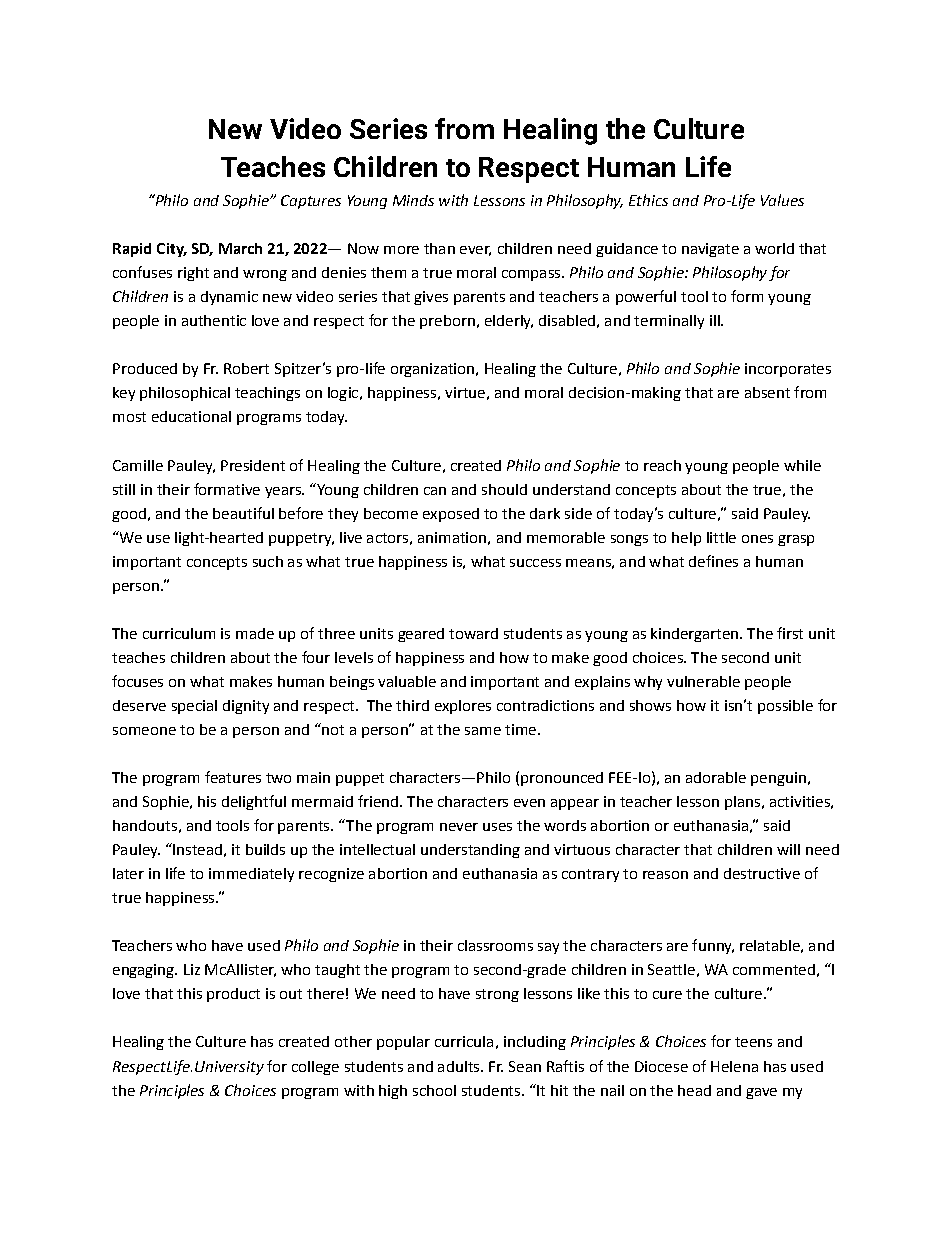 Image resolution: width=952 pixels, height=1233 pixels. Describe the element at coordinates (315, 1068) in the page. I see `college` at that location.
